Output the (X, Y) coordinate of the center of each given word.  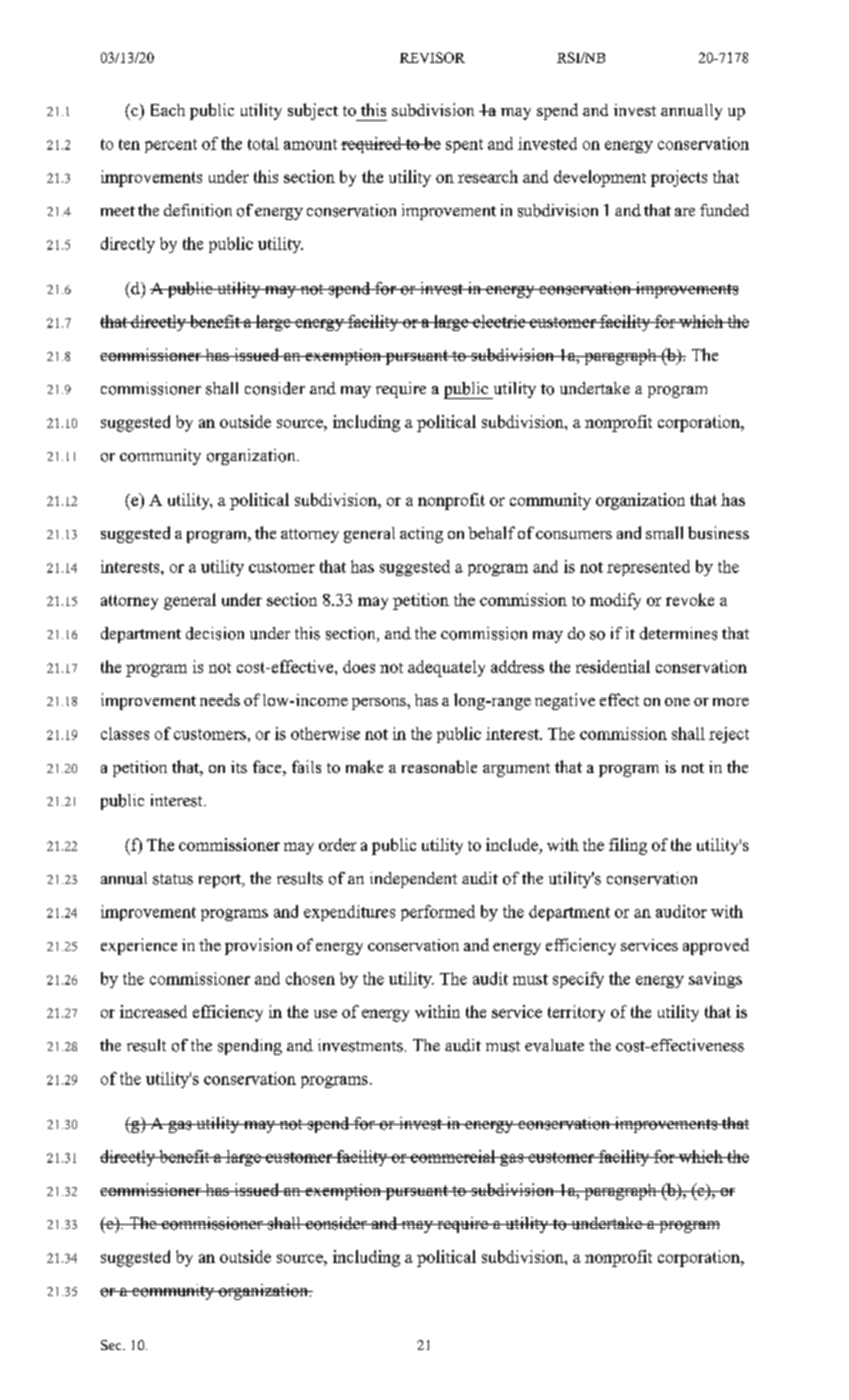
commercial (453, 1156)
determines (678, 633)
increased (153, 1011)
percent (171, 146)
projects (679, 178)
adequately (446, 668)
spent (464, 146)
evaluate (554, 1045)
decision (215, 633)
